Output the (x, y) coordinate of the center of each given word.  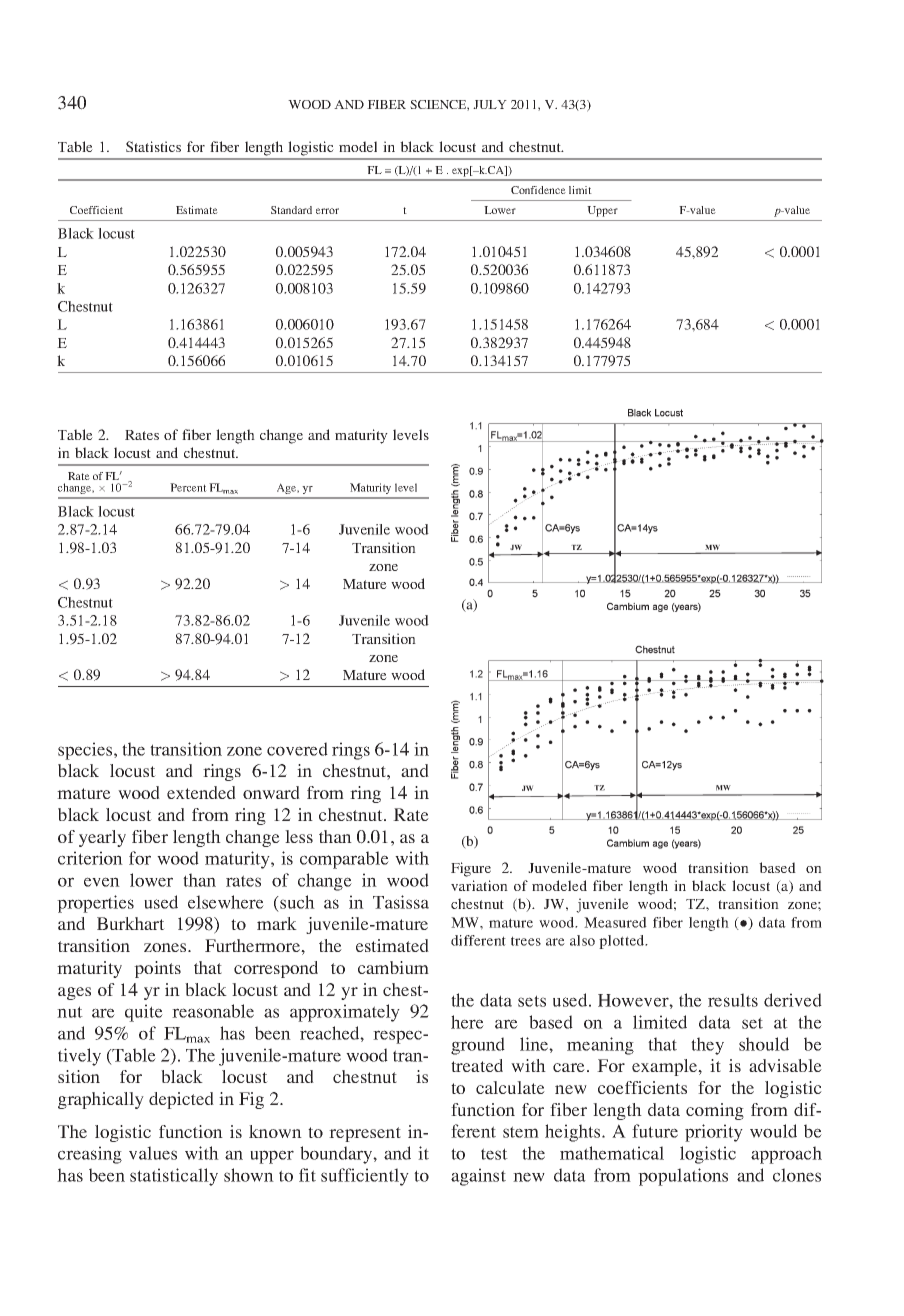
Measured (615, 922)
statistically (174, 1177)
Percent (188, 487)
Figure (471, 869)
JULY (490, 104)
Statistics (153, 146)
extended (201, 792)
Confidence (538, 190)
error (327, 211)
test (494, 1154)
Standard (291, 210)
